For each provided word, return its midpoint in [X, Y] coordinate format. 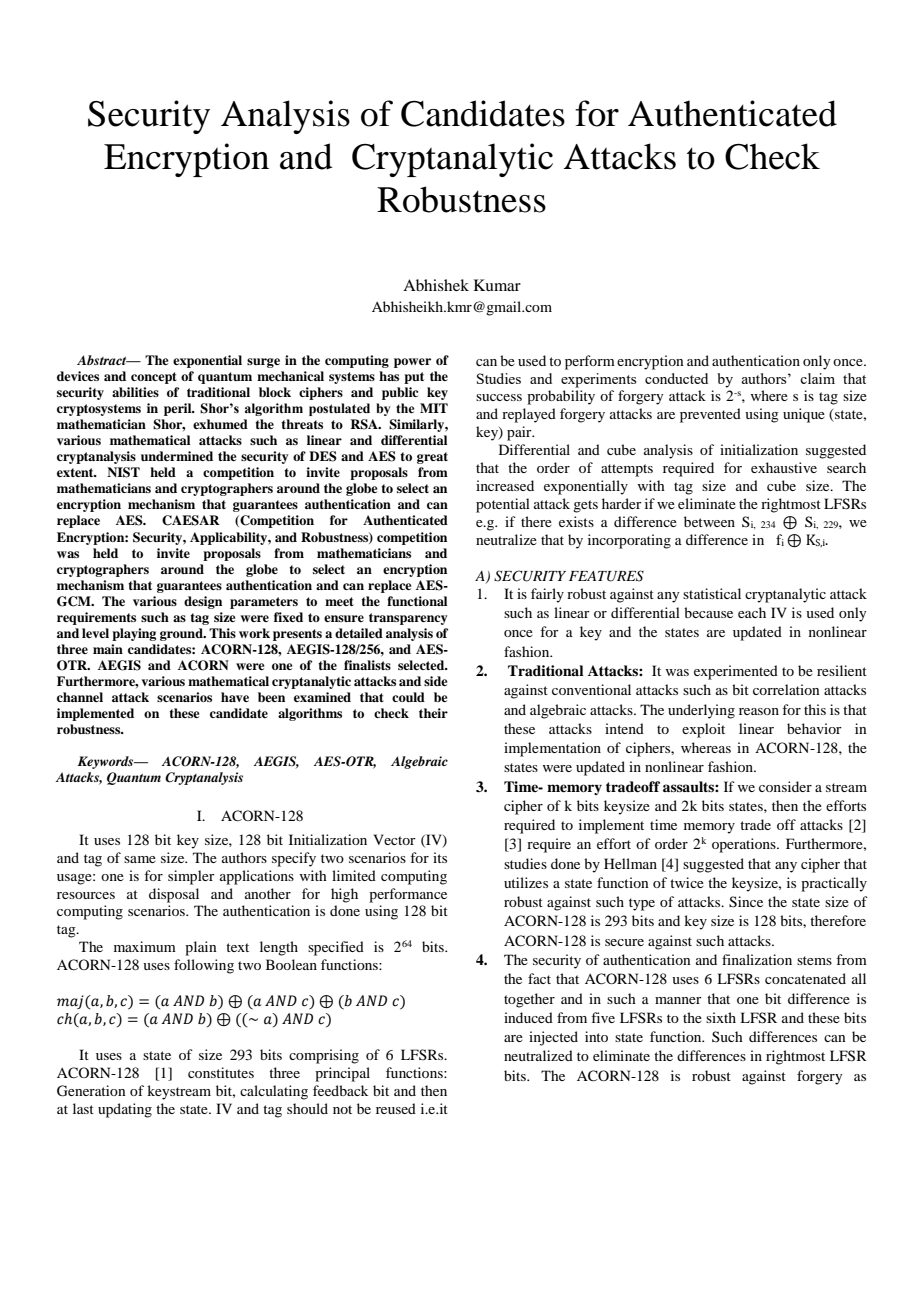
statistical [712, 593]
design [203, 602]
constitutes [221, 1072]
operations [745, 845]
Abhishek [436, 285]
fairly [547, 595]
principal [342, 1074]
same [140, 859]
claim [817, 378]
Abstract [103, 360]
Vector [395, 839]
